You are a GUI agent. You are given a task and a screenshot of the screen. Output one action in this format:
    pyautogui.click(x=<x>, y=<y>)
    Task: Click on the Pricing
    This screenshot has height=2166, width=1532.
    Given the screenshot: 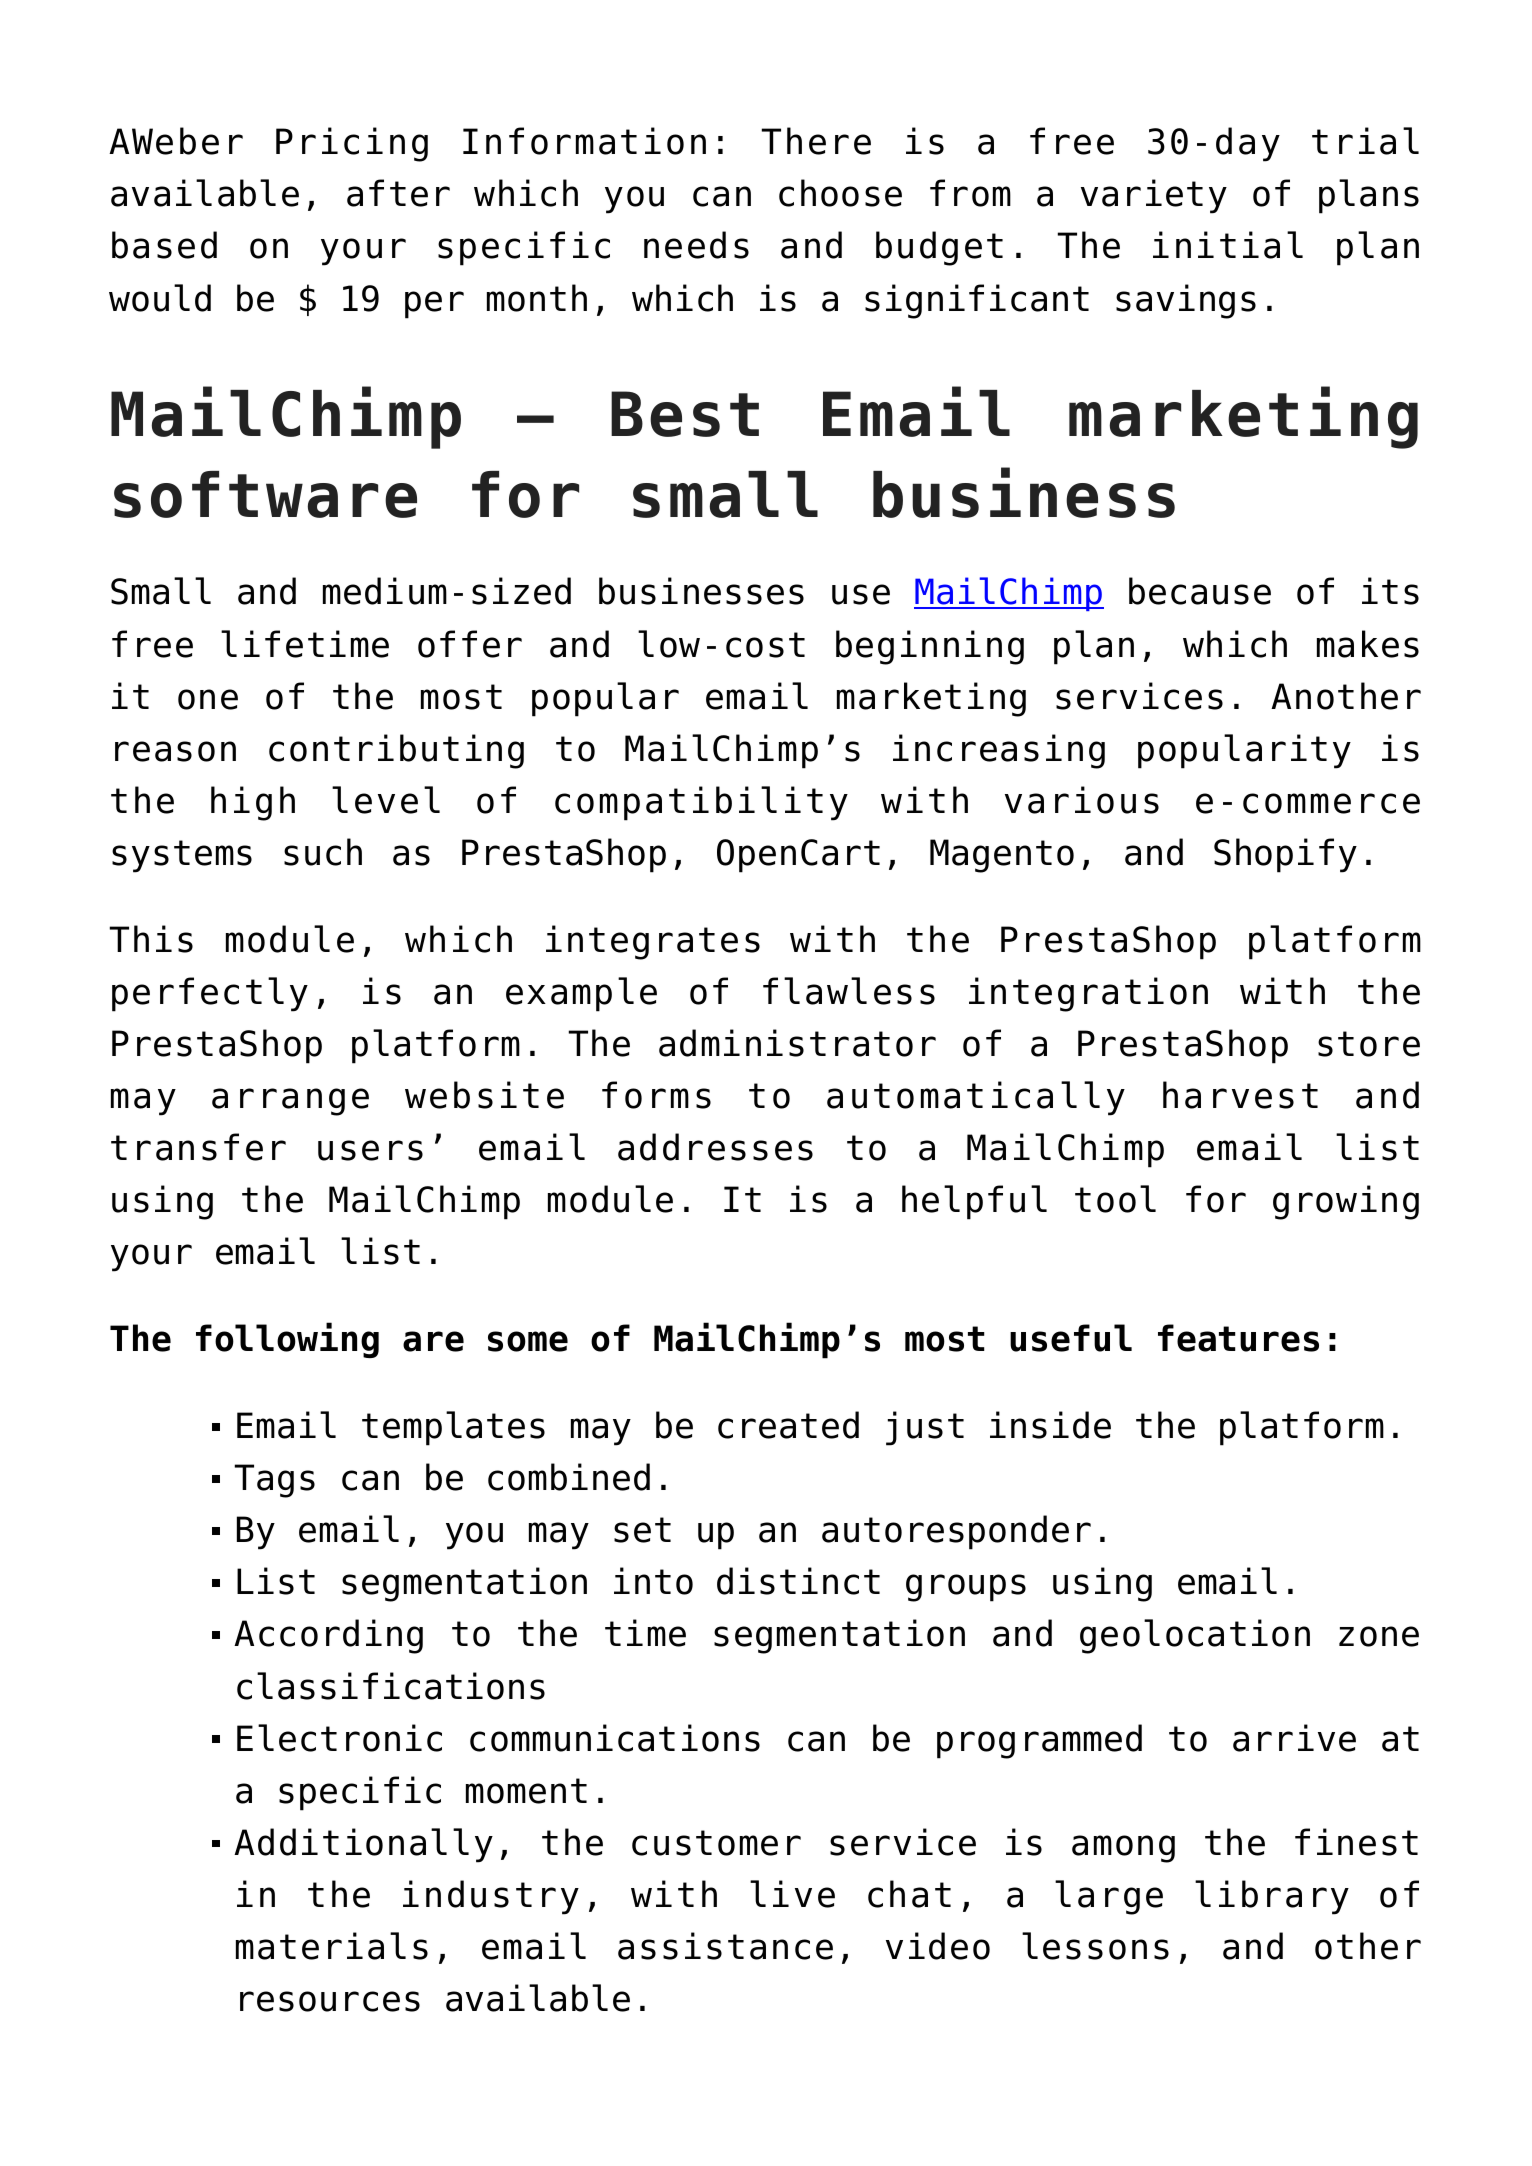 What is the action you would take?
    pyautogui.click(x=352, y=144)
